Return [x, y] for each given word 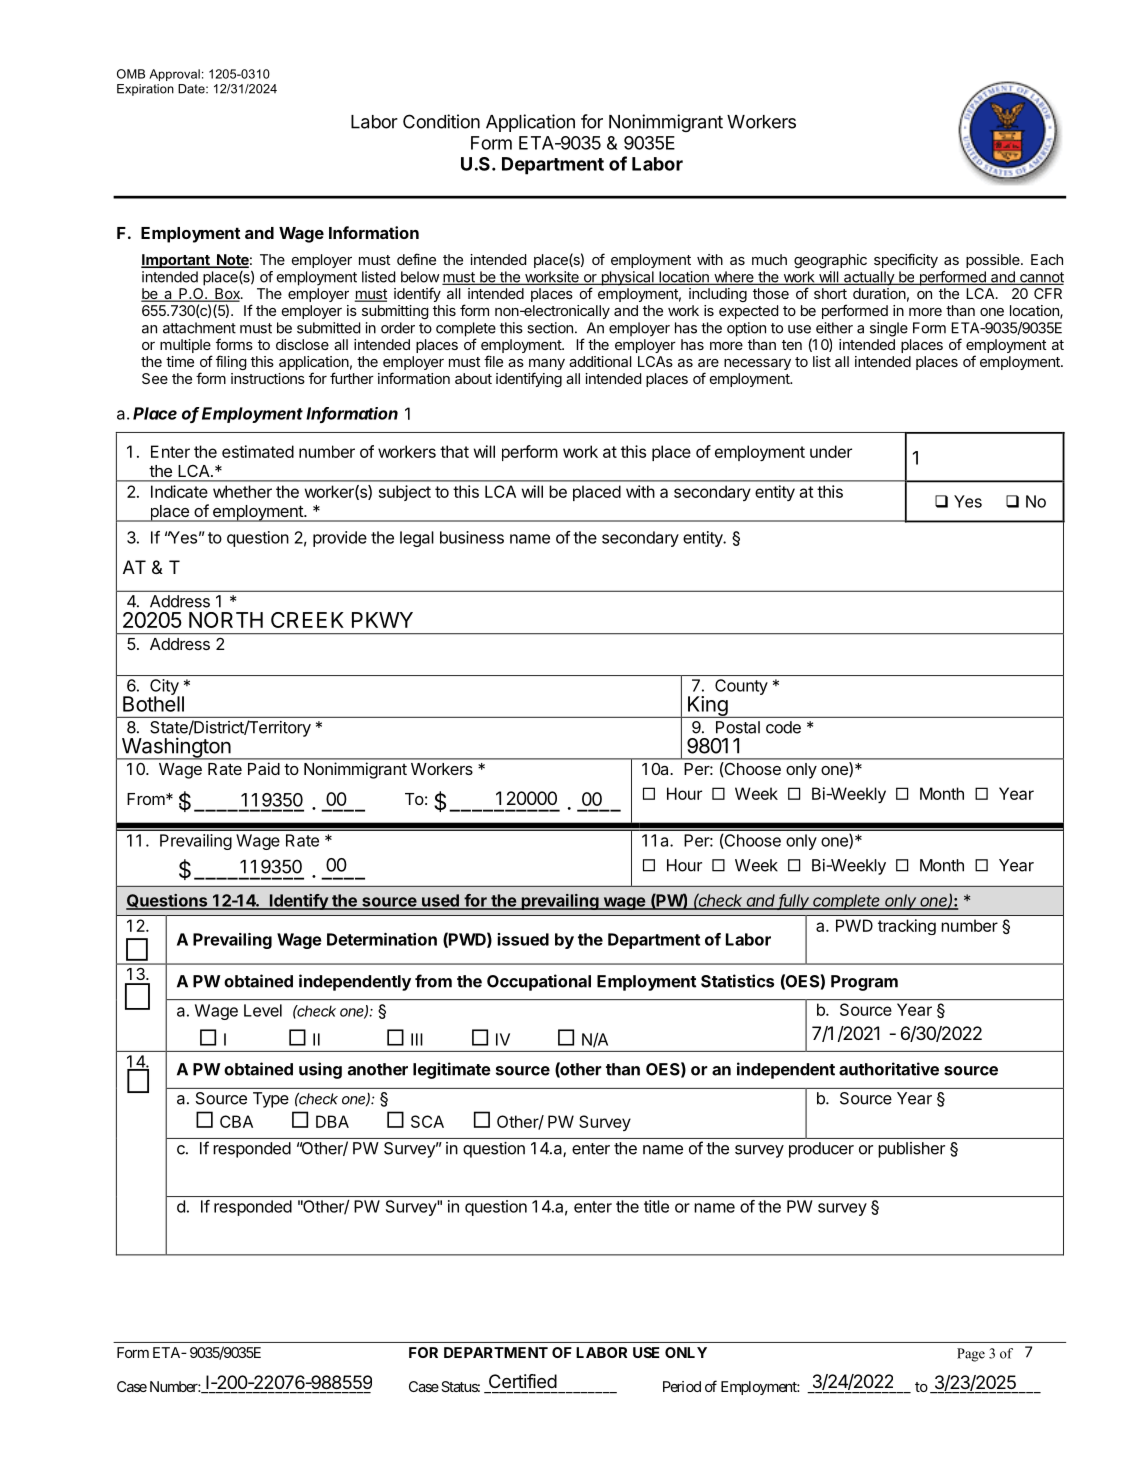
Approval [174, 75]
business [472, 537]
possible [994, 261]
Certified [523, 1381]
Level [263, 1010]
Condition [441, 121]
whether [242, 491]
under [831, 451]
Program [864, 983]
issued [523, 939]
